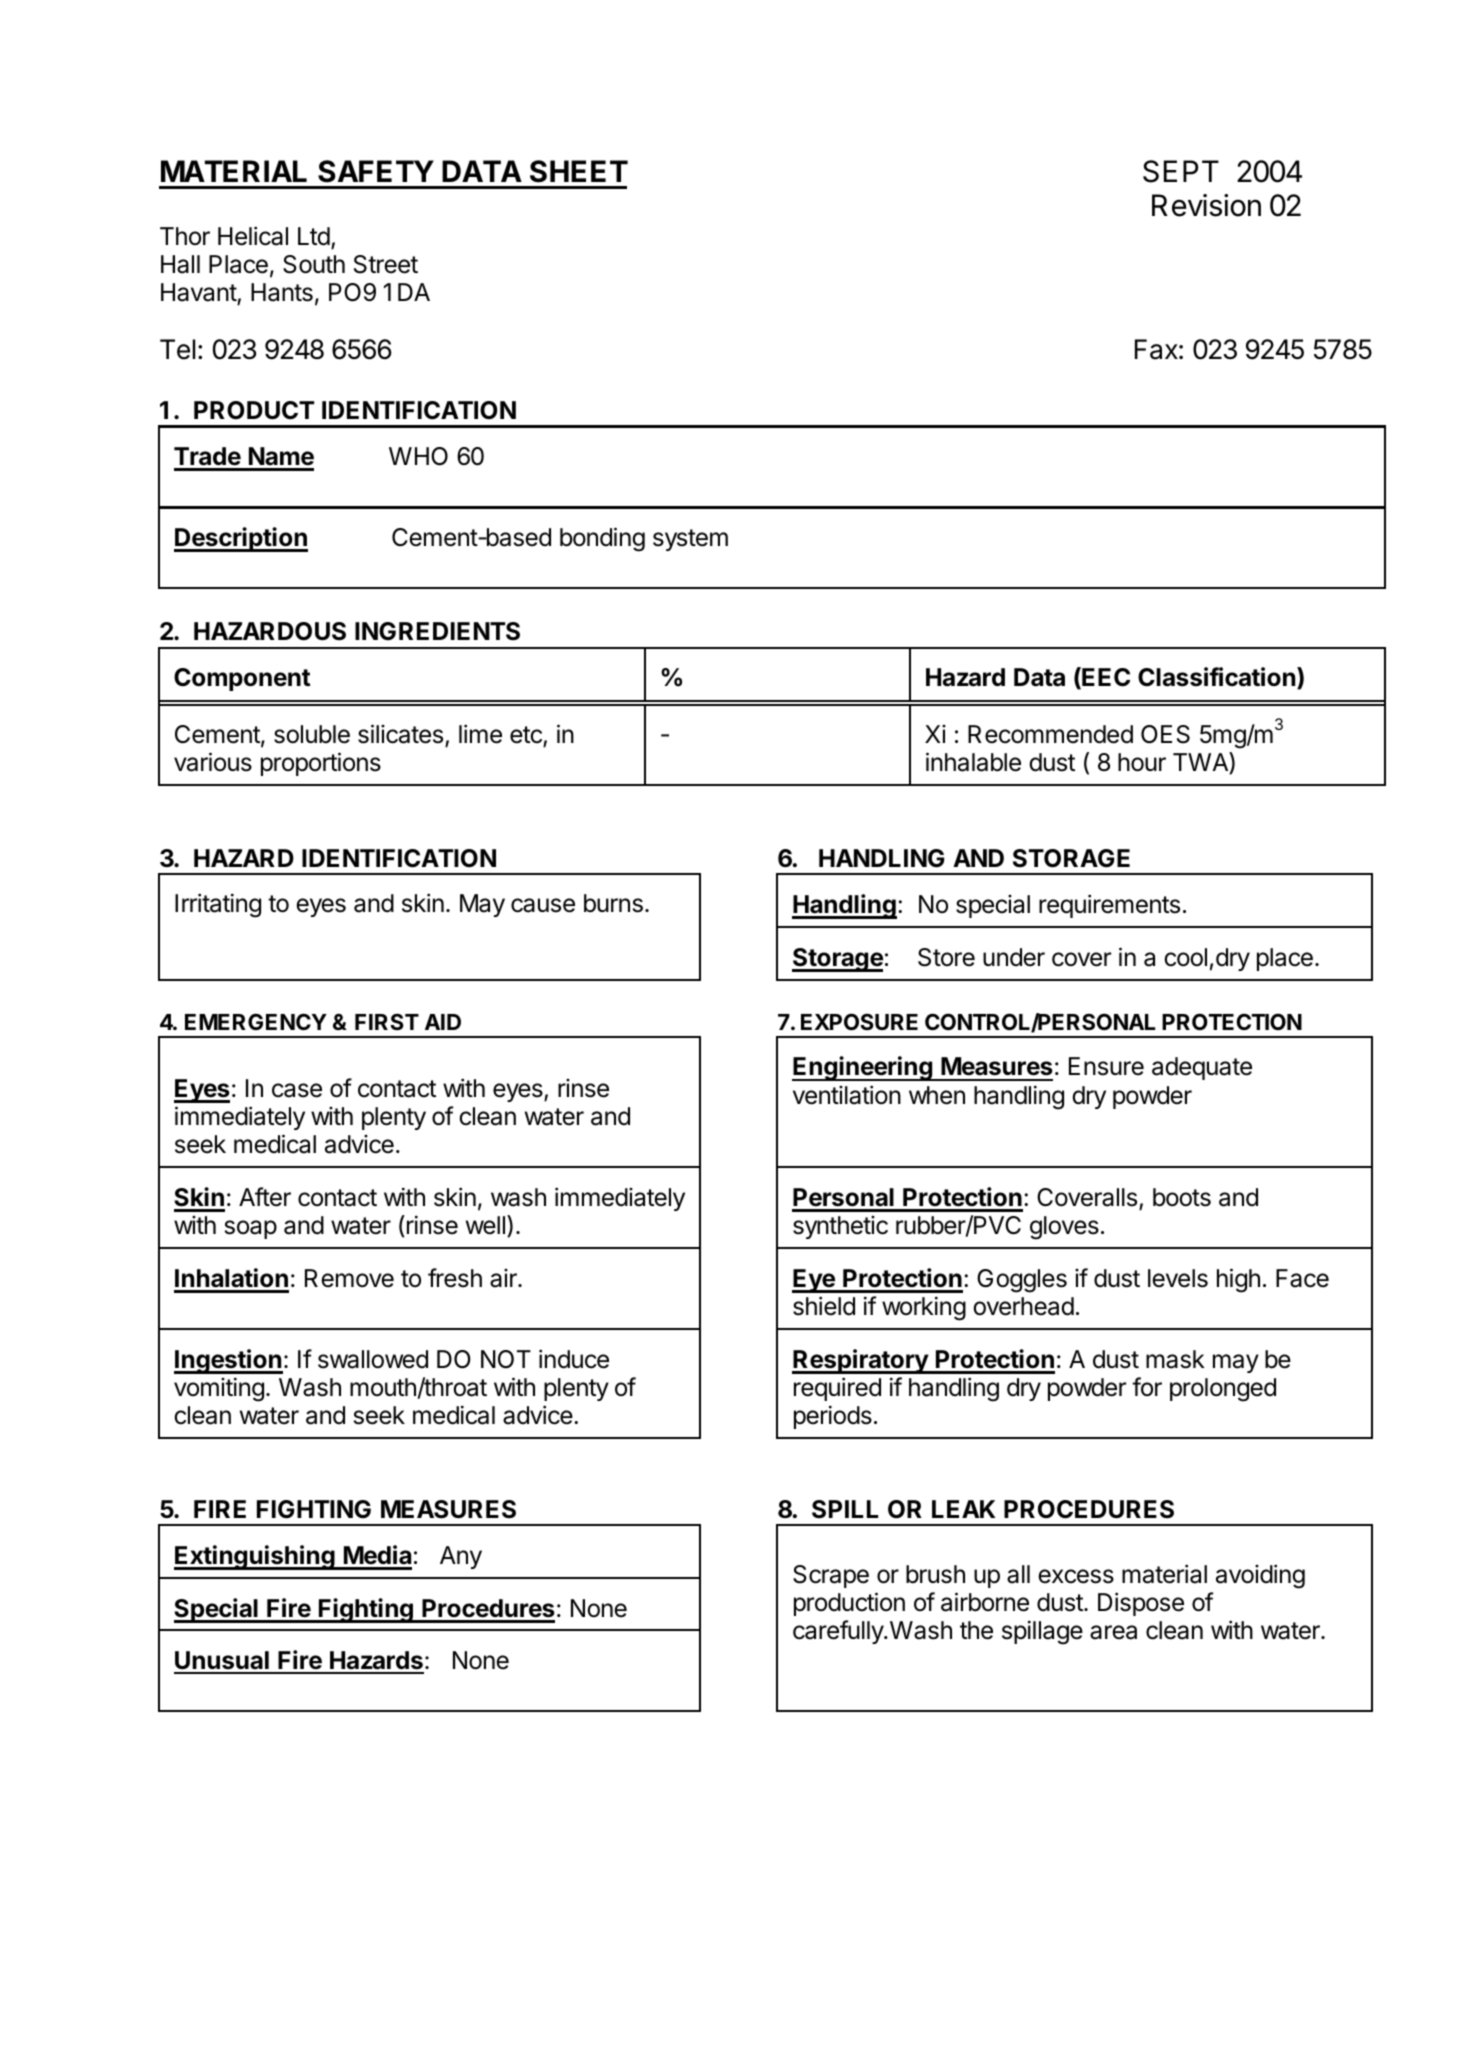 Image resolution: width=1460 pixels, height=2066 pixels. Describe the element at coordinates (255, 1557) in the screenshot. I see `Extinguishing` at that location.
